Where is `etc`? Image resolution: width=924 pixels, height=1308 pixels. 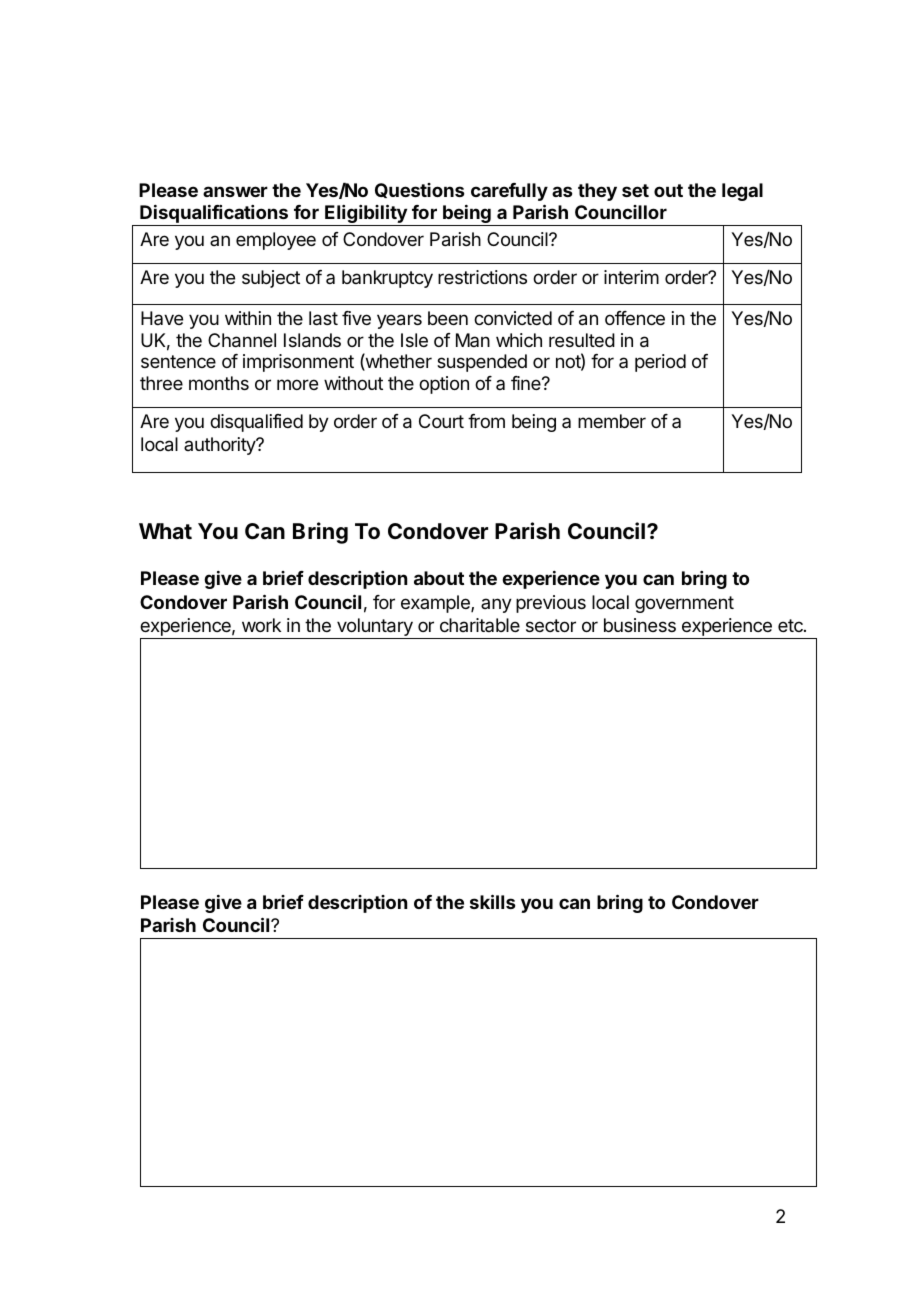
etc is located at coordinates (791, 625).
